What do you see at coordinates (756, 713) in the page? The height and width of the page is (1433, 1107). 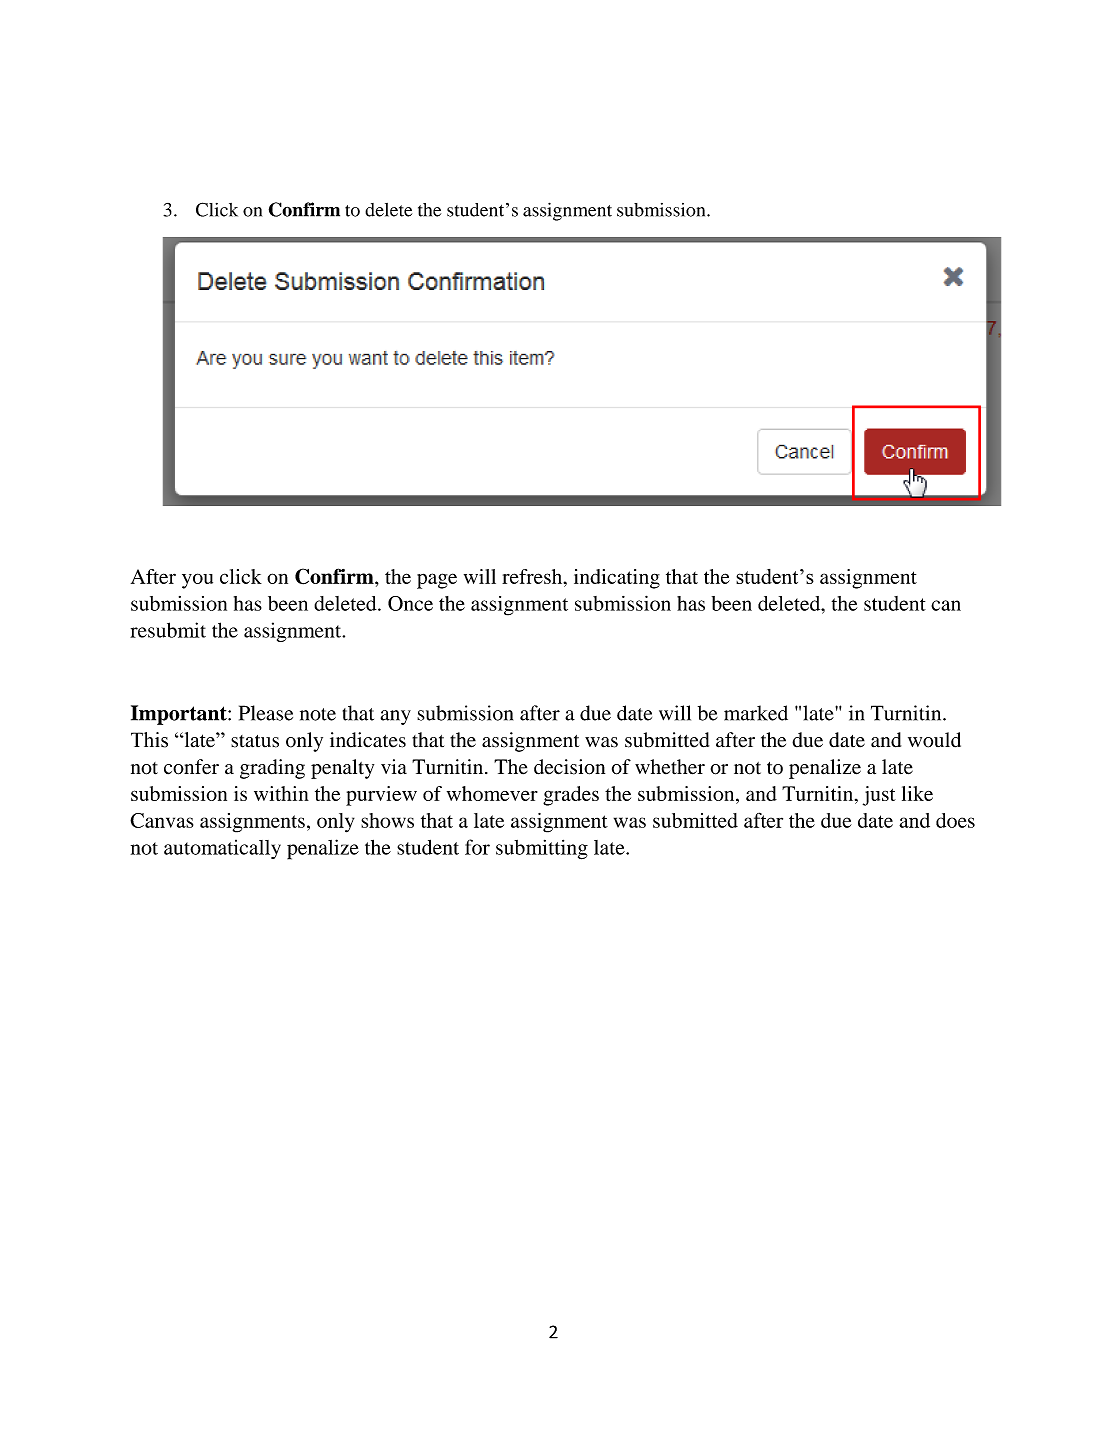 I see `marked` at bounding box center [756, 713].
